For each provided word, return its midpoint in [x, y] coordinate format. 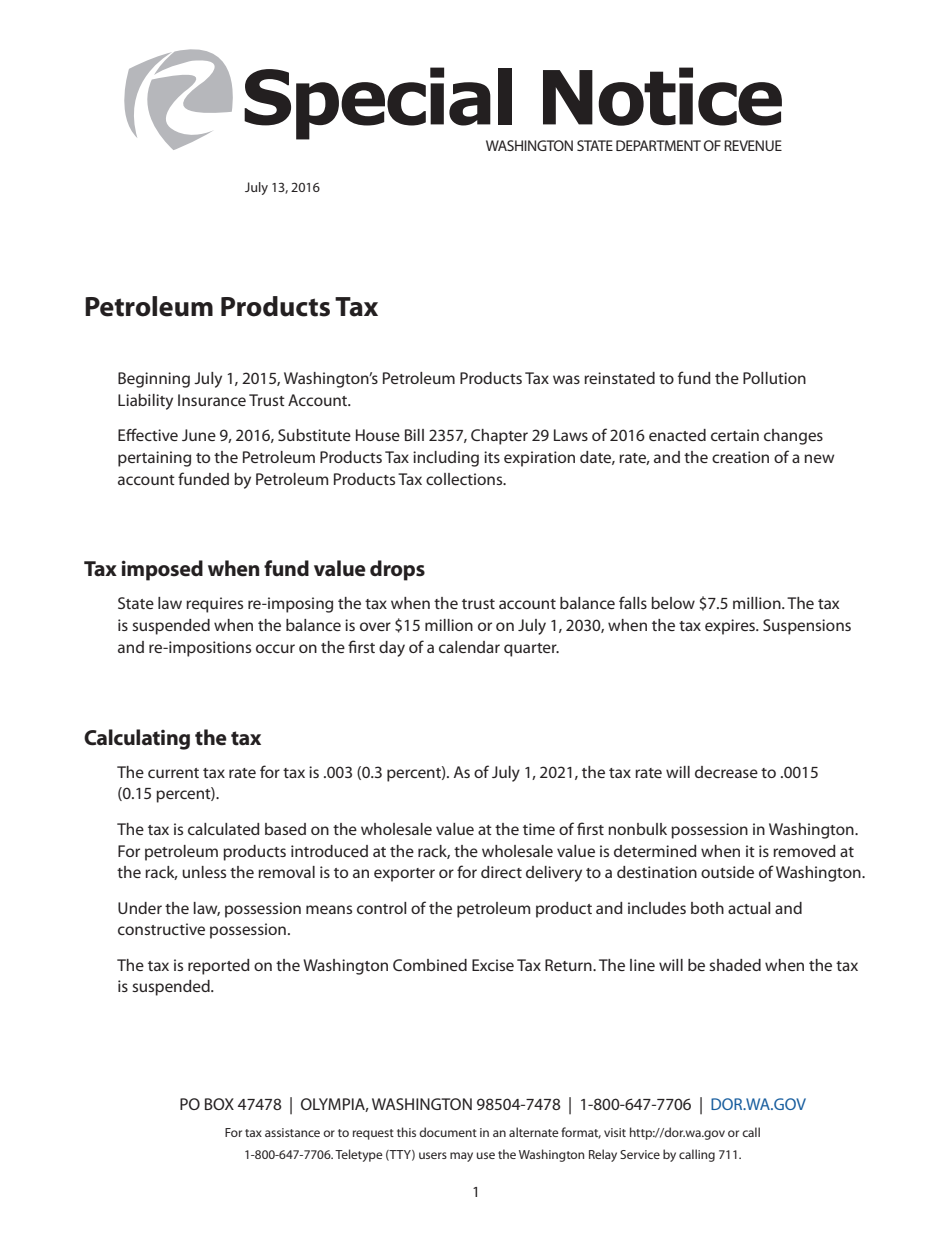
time [539, 829]
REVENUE [753, 145]
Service [640, 1154]
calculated [224, 829]
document [448, 1132]
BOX [219, 1104]
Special [378, 104]
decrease [726, 772]
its [492, 457]
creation [740, 457]
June [199, 435]
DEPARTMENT [658, 145]
